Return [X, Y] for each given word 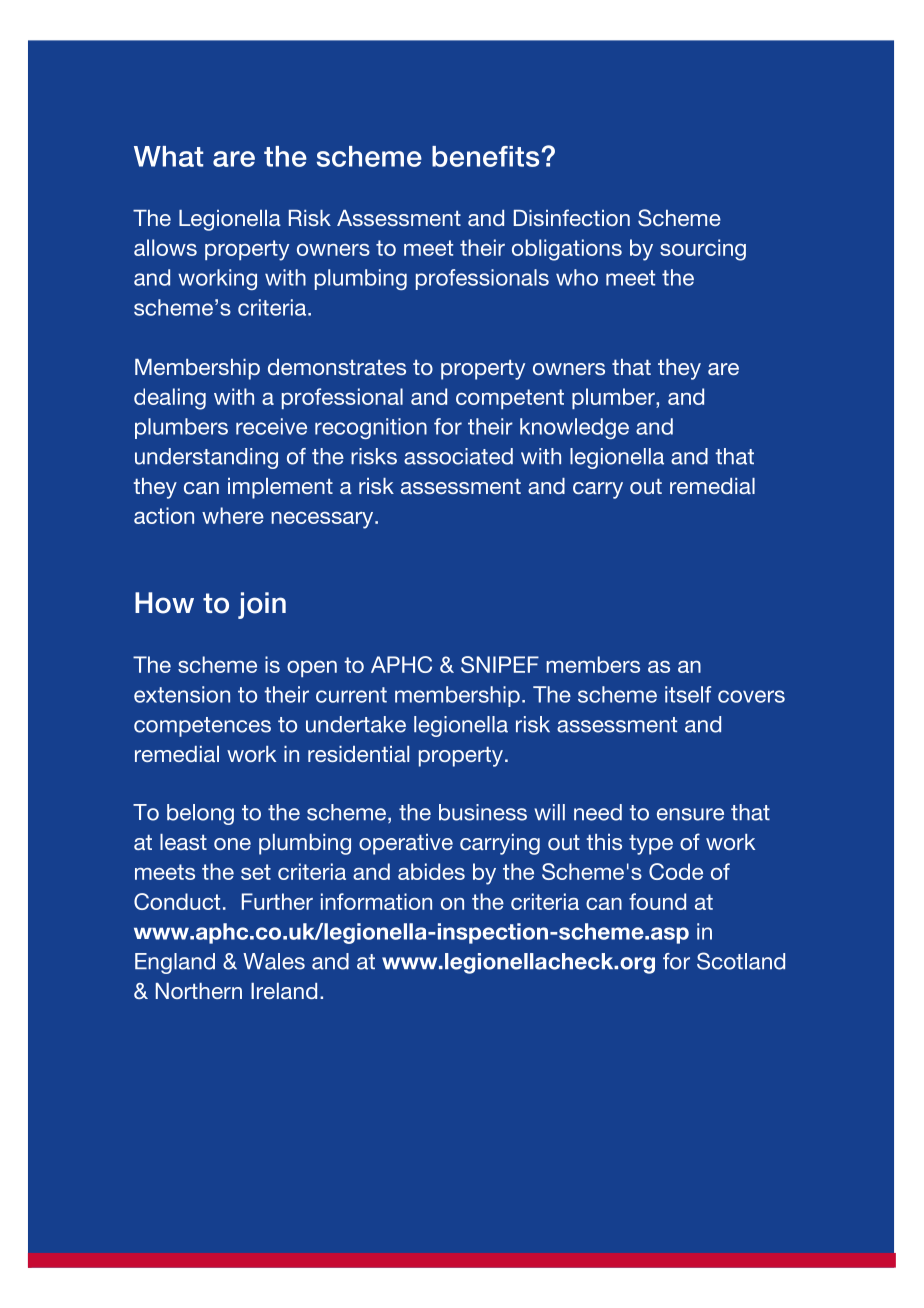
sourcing [703, 250]
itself [688, 694]
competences [202, 727]
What [168, 156]
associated [458, 456]
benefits [485, 156]
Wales [274, 961]
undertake [356, 724]
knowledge [574, 428]
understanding [206, 458]
